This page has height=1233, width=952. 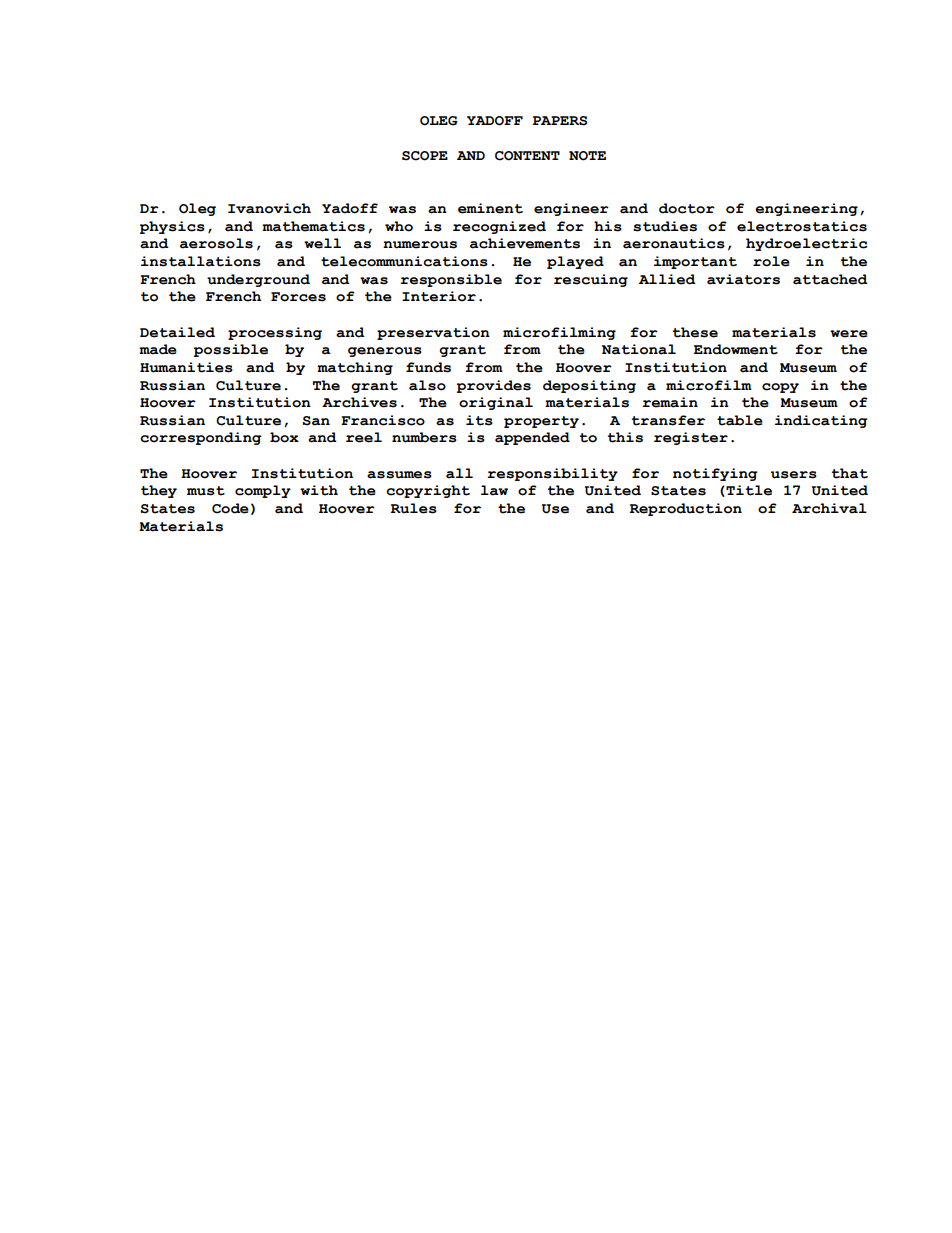 What do you see at coordinates (425, 156) in the page?
I see `SCOPE` at bounding box center [425, 156].
